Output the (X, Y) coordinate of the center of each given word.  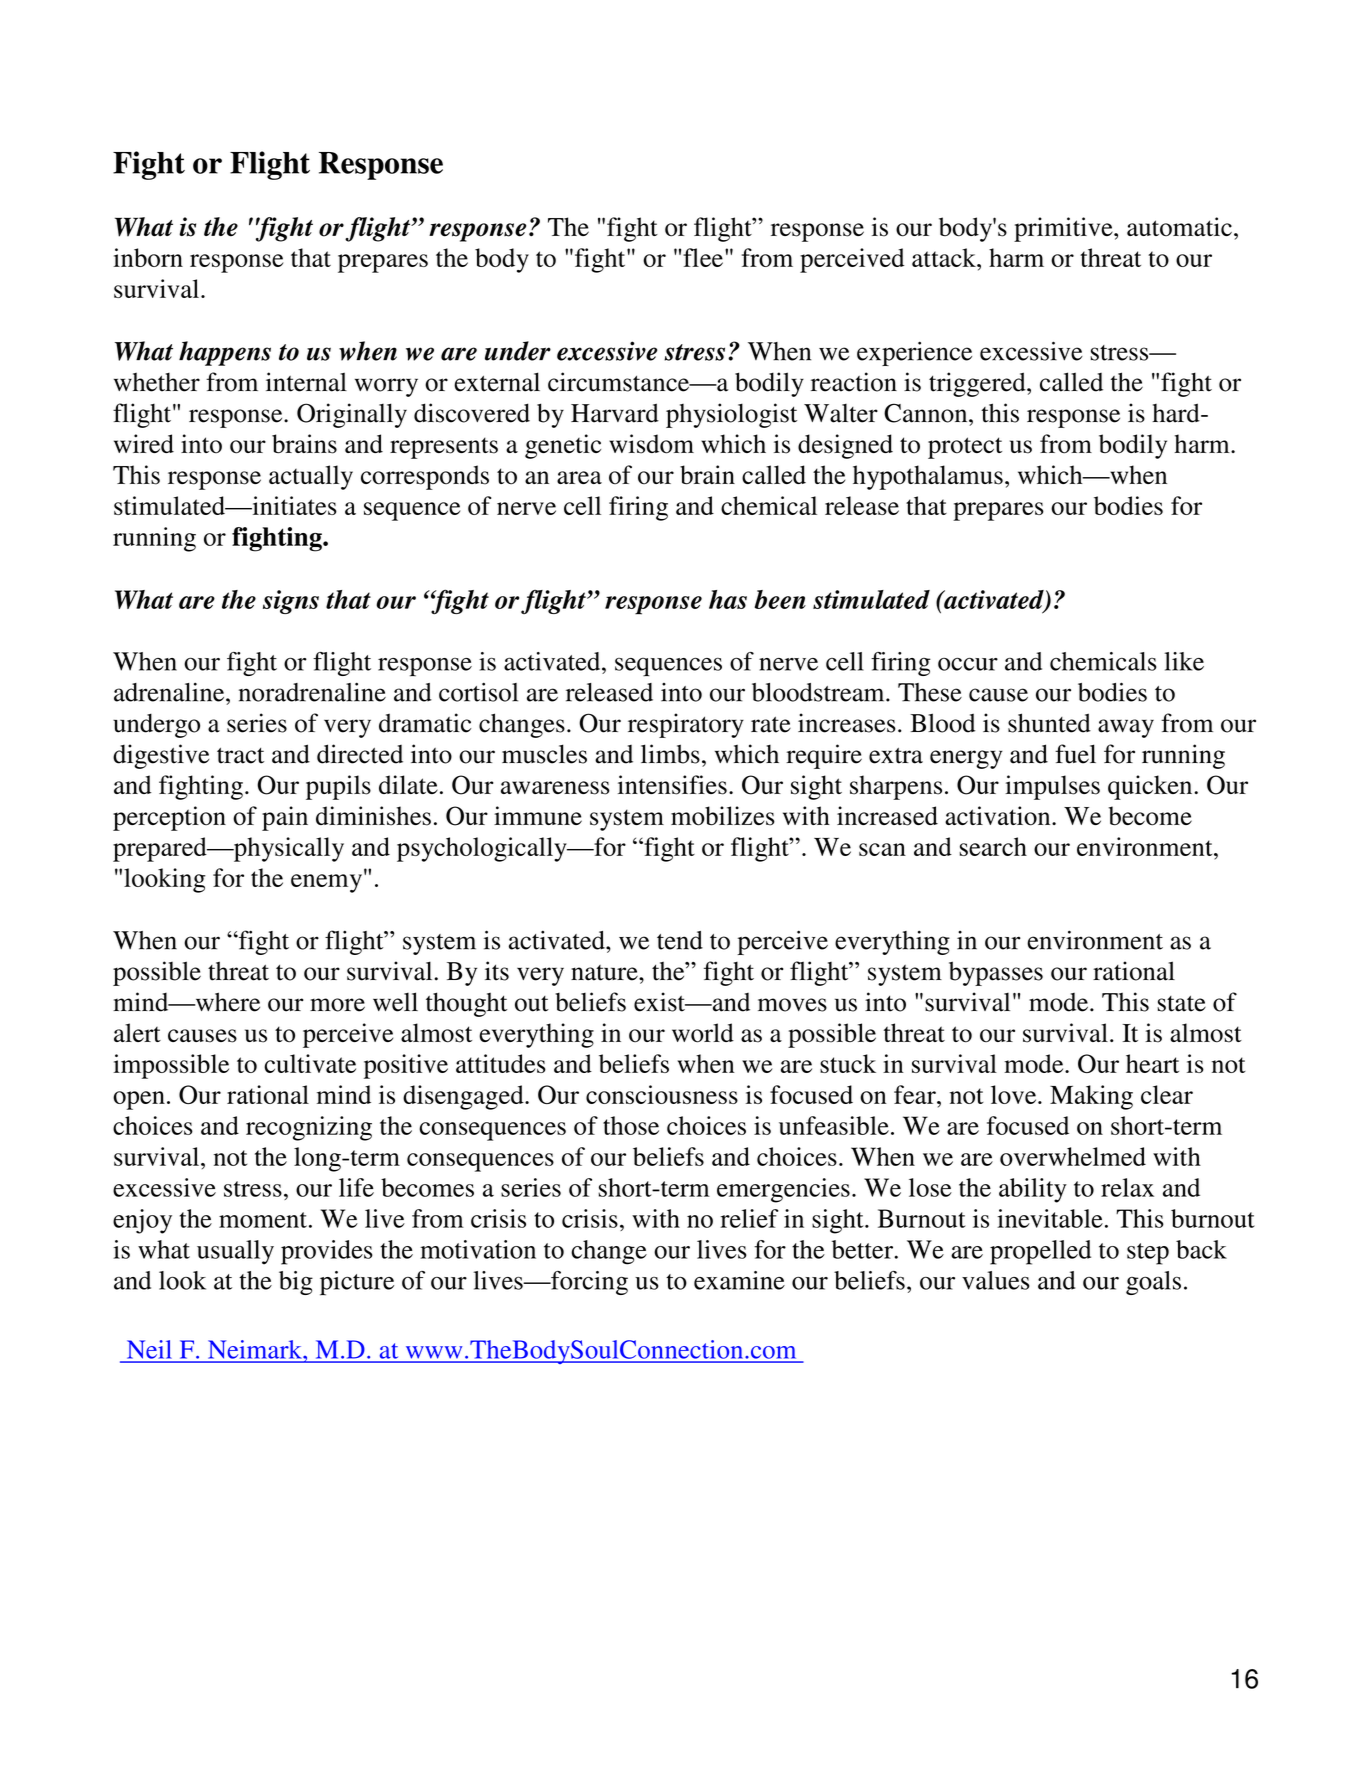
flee (703, 257)
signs (291, 602)
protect (965, 448)
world (703, 1033)
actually (311, 477)
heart (1152, 1063)
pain (285, 818)
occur (968, 664)
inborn (148, 257)
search (993, 846)
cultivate (310, 1063)
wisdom (651, 444)
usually (235, 1252)
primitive (1064, 229)
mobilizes (723, 816)
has (728, 599)
